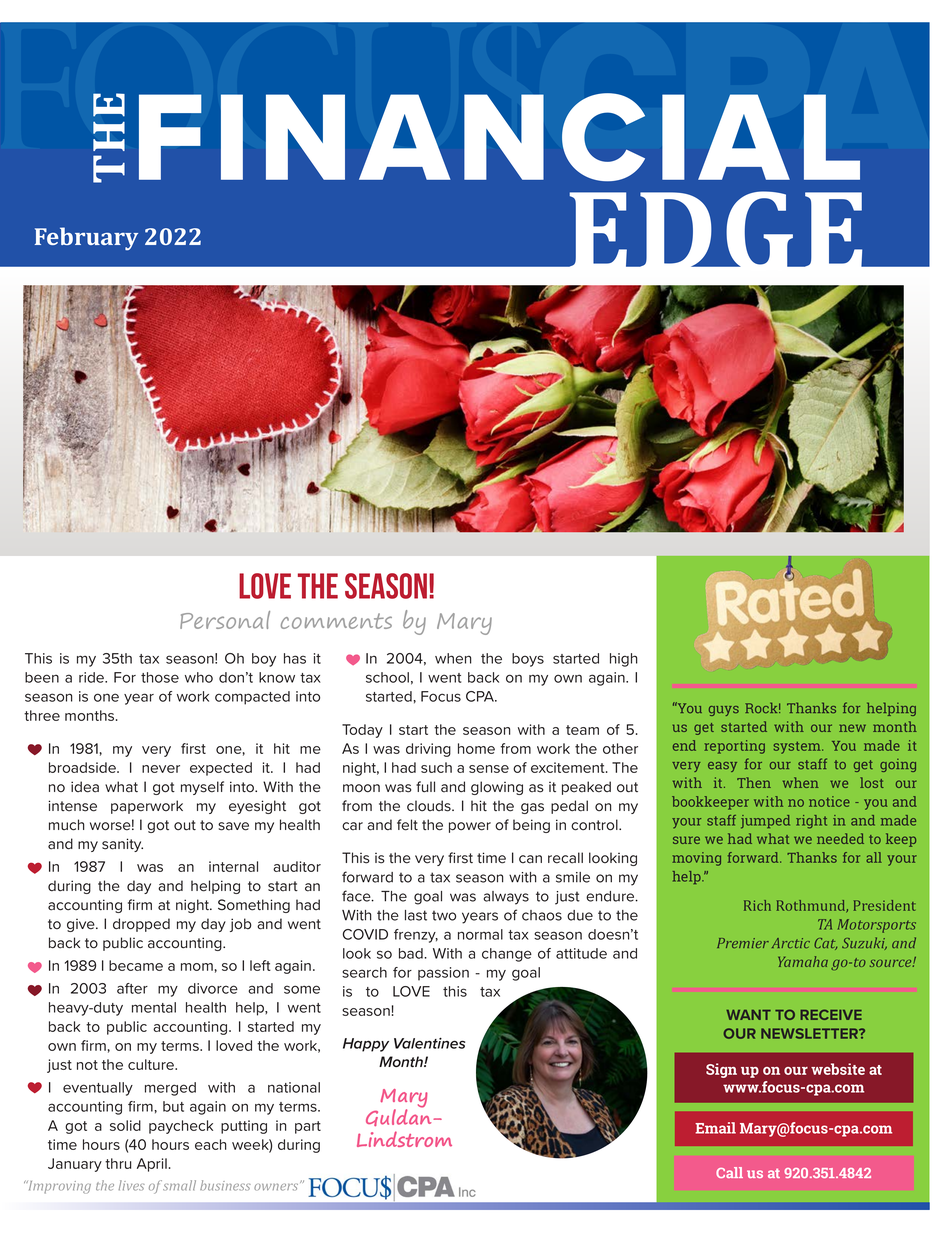 This screenshot has width=952, height=1233. Describe the element at coordinates (624, 660) in the screenshot. I see `high` at that location.
